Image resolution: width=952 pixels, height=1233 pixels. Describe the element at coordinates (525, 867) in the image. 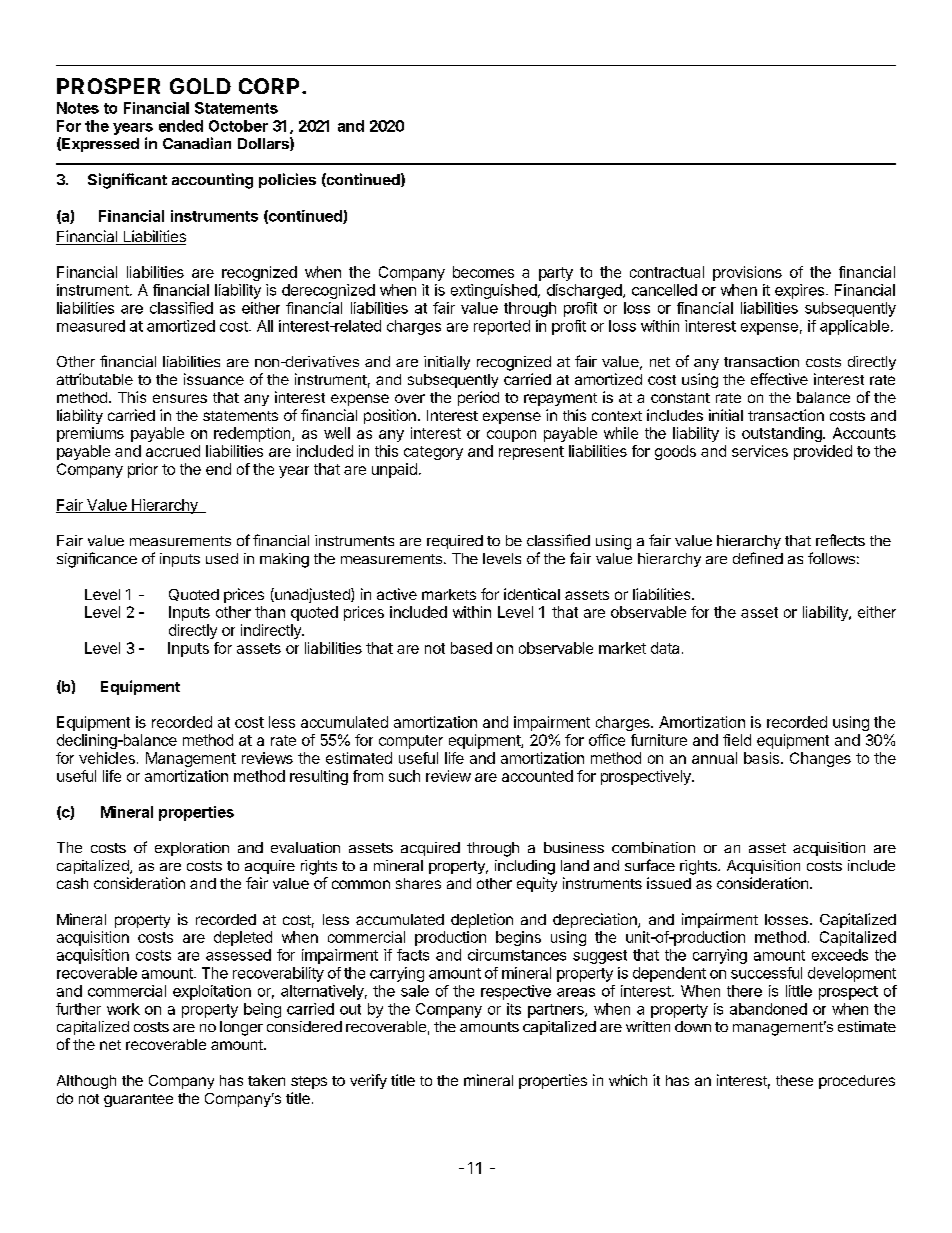

I see `including` at that location.
